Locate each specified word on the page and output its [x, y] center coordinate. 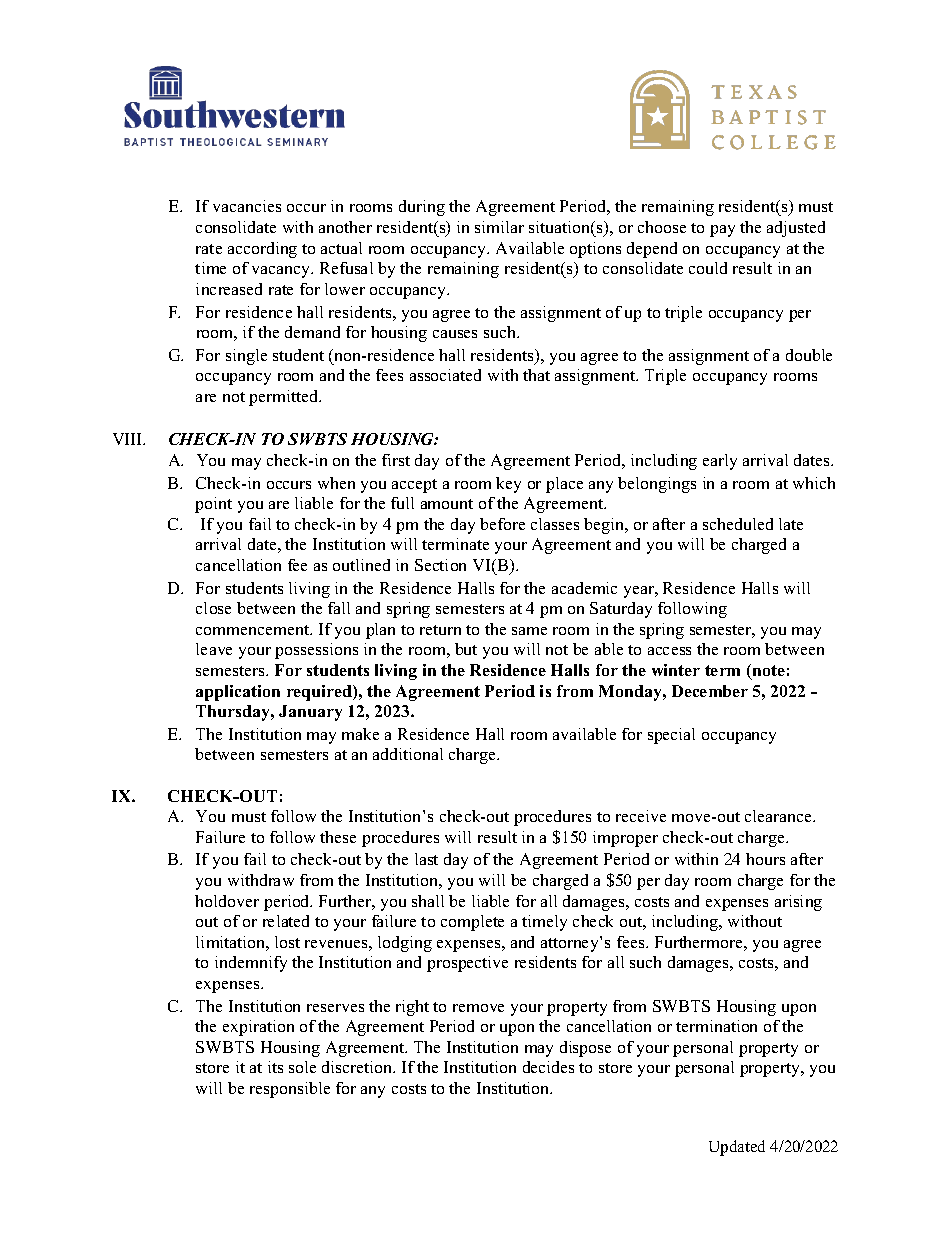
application [238, 693]
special [671, 736]
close [213, 608]
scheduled [738, 524]
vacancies [247, 206]
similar [499, 227]
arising [798, 903]
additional [408, 754]
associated [445, 375]
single [246, 357]
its [275, 1067]
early [720, 462]
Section [440, 565]
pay [722, 231]
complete [472, 923]
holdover [227, 901]
